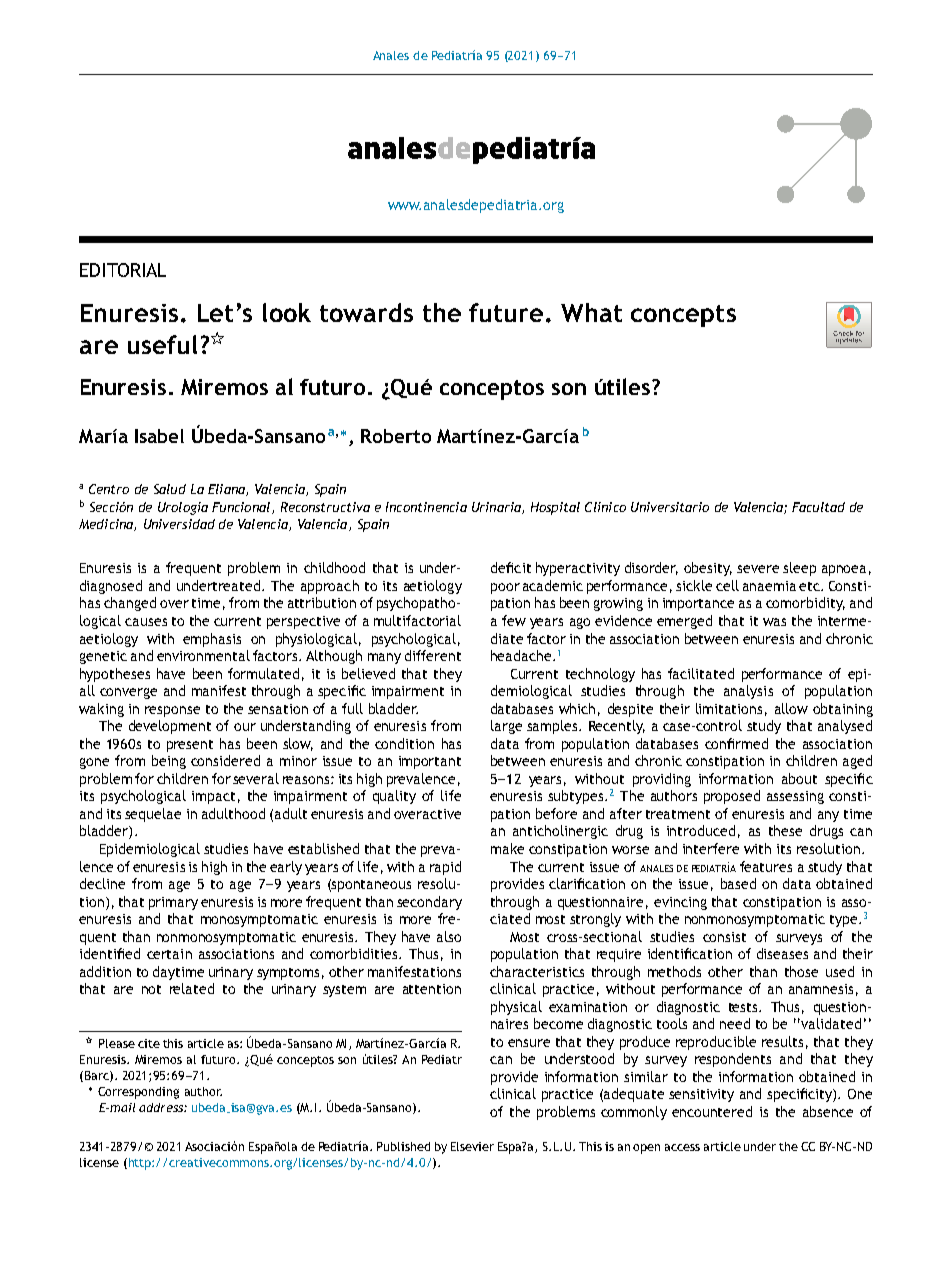 The width and height of the page is (952, 1270). Describe the element at coordinates (162, 1107) in the page. I see `address` at that location.
